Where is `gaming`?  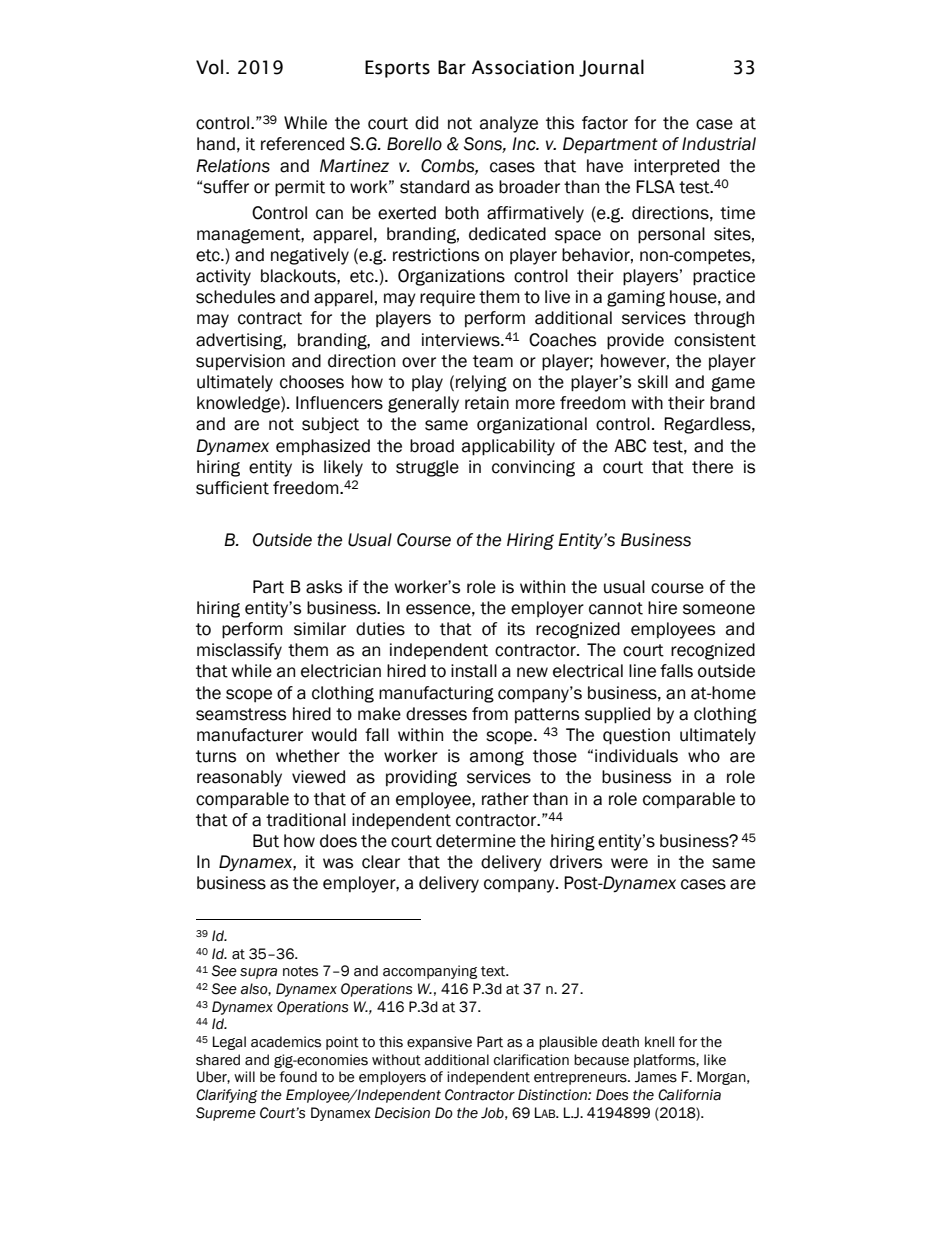 gaming is located at coordinates (636, 298).
